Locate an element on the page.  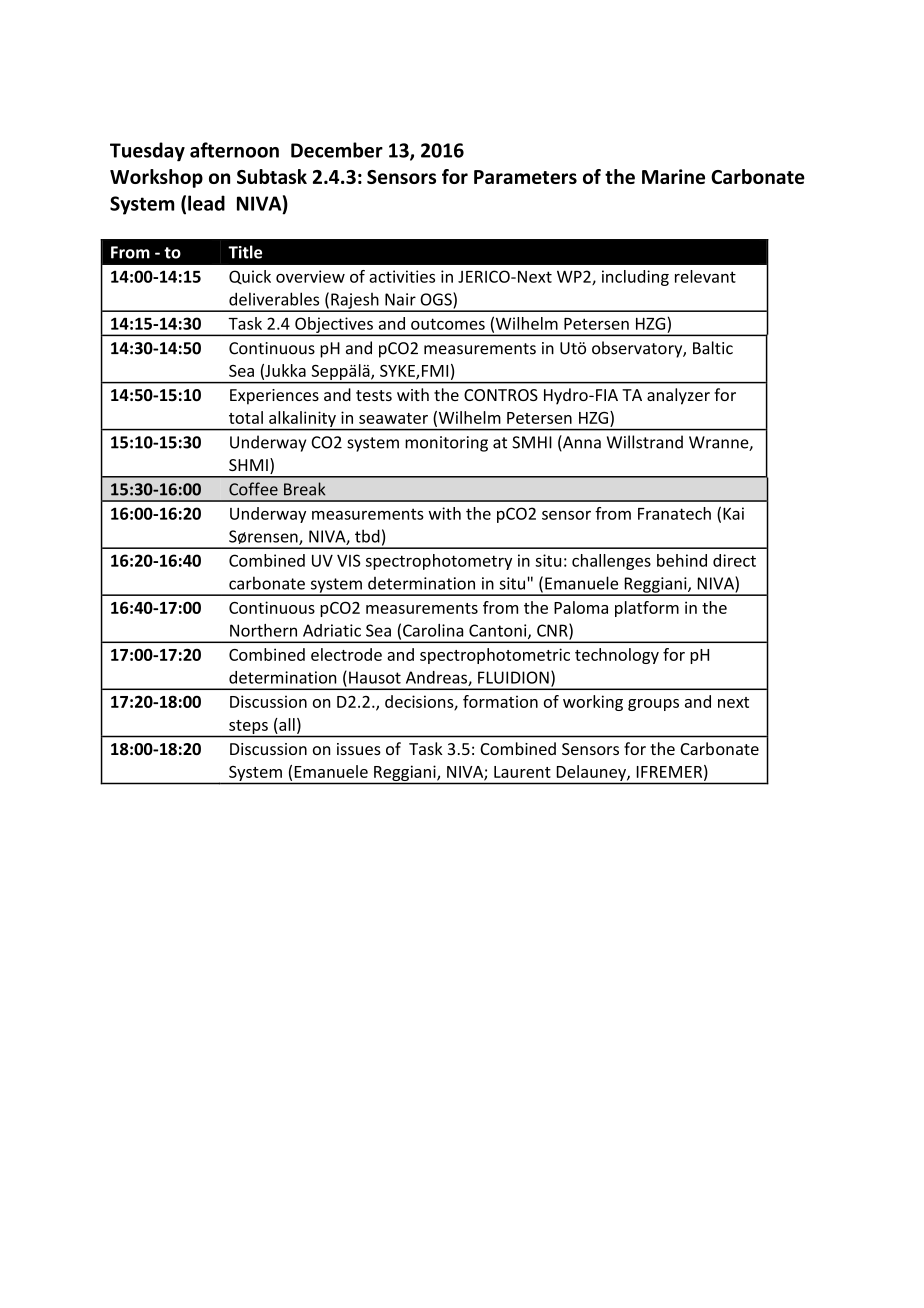
afternoon is located at coordinates (234, 150).
